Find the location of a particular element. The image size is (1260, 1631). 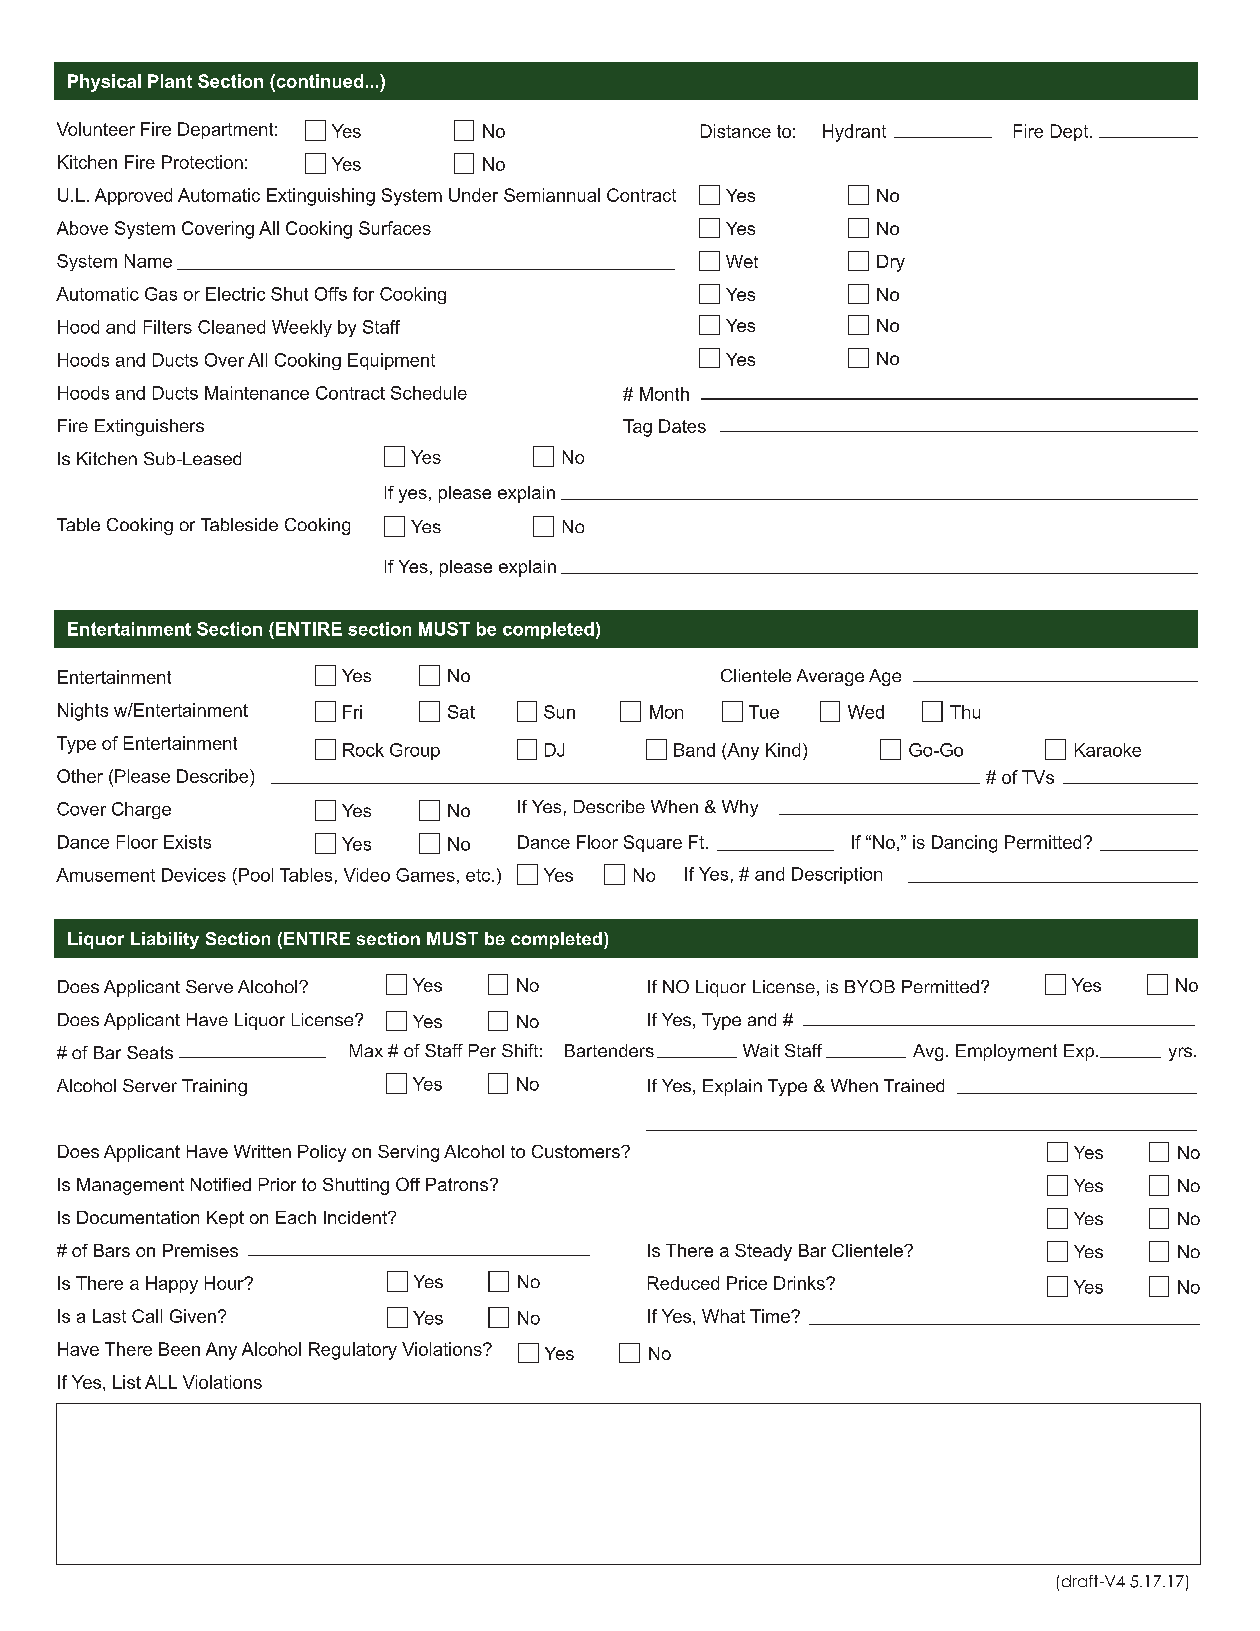

Distance is located at coordinates (736, 131).
